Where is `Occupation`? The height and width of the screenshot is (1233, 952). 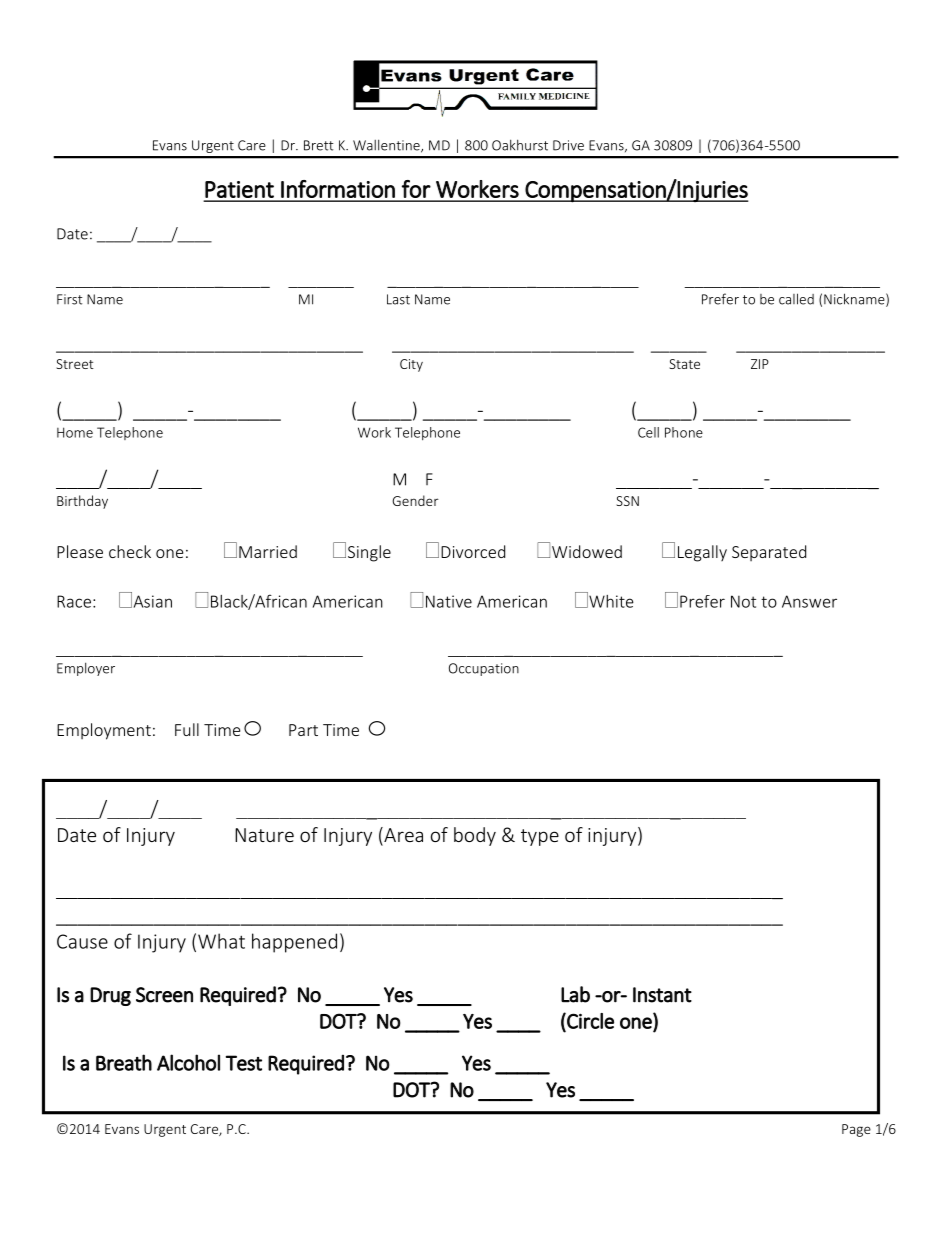
Occupation is located at coordinates (484, 669).
